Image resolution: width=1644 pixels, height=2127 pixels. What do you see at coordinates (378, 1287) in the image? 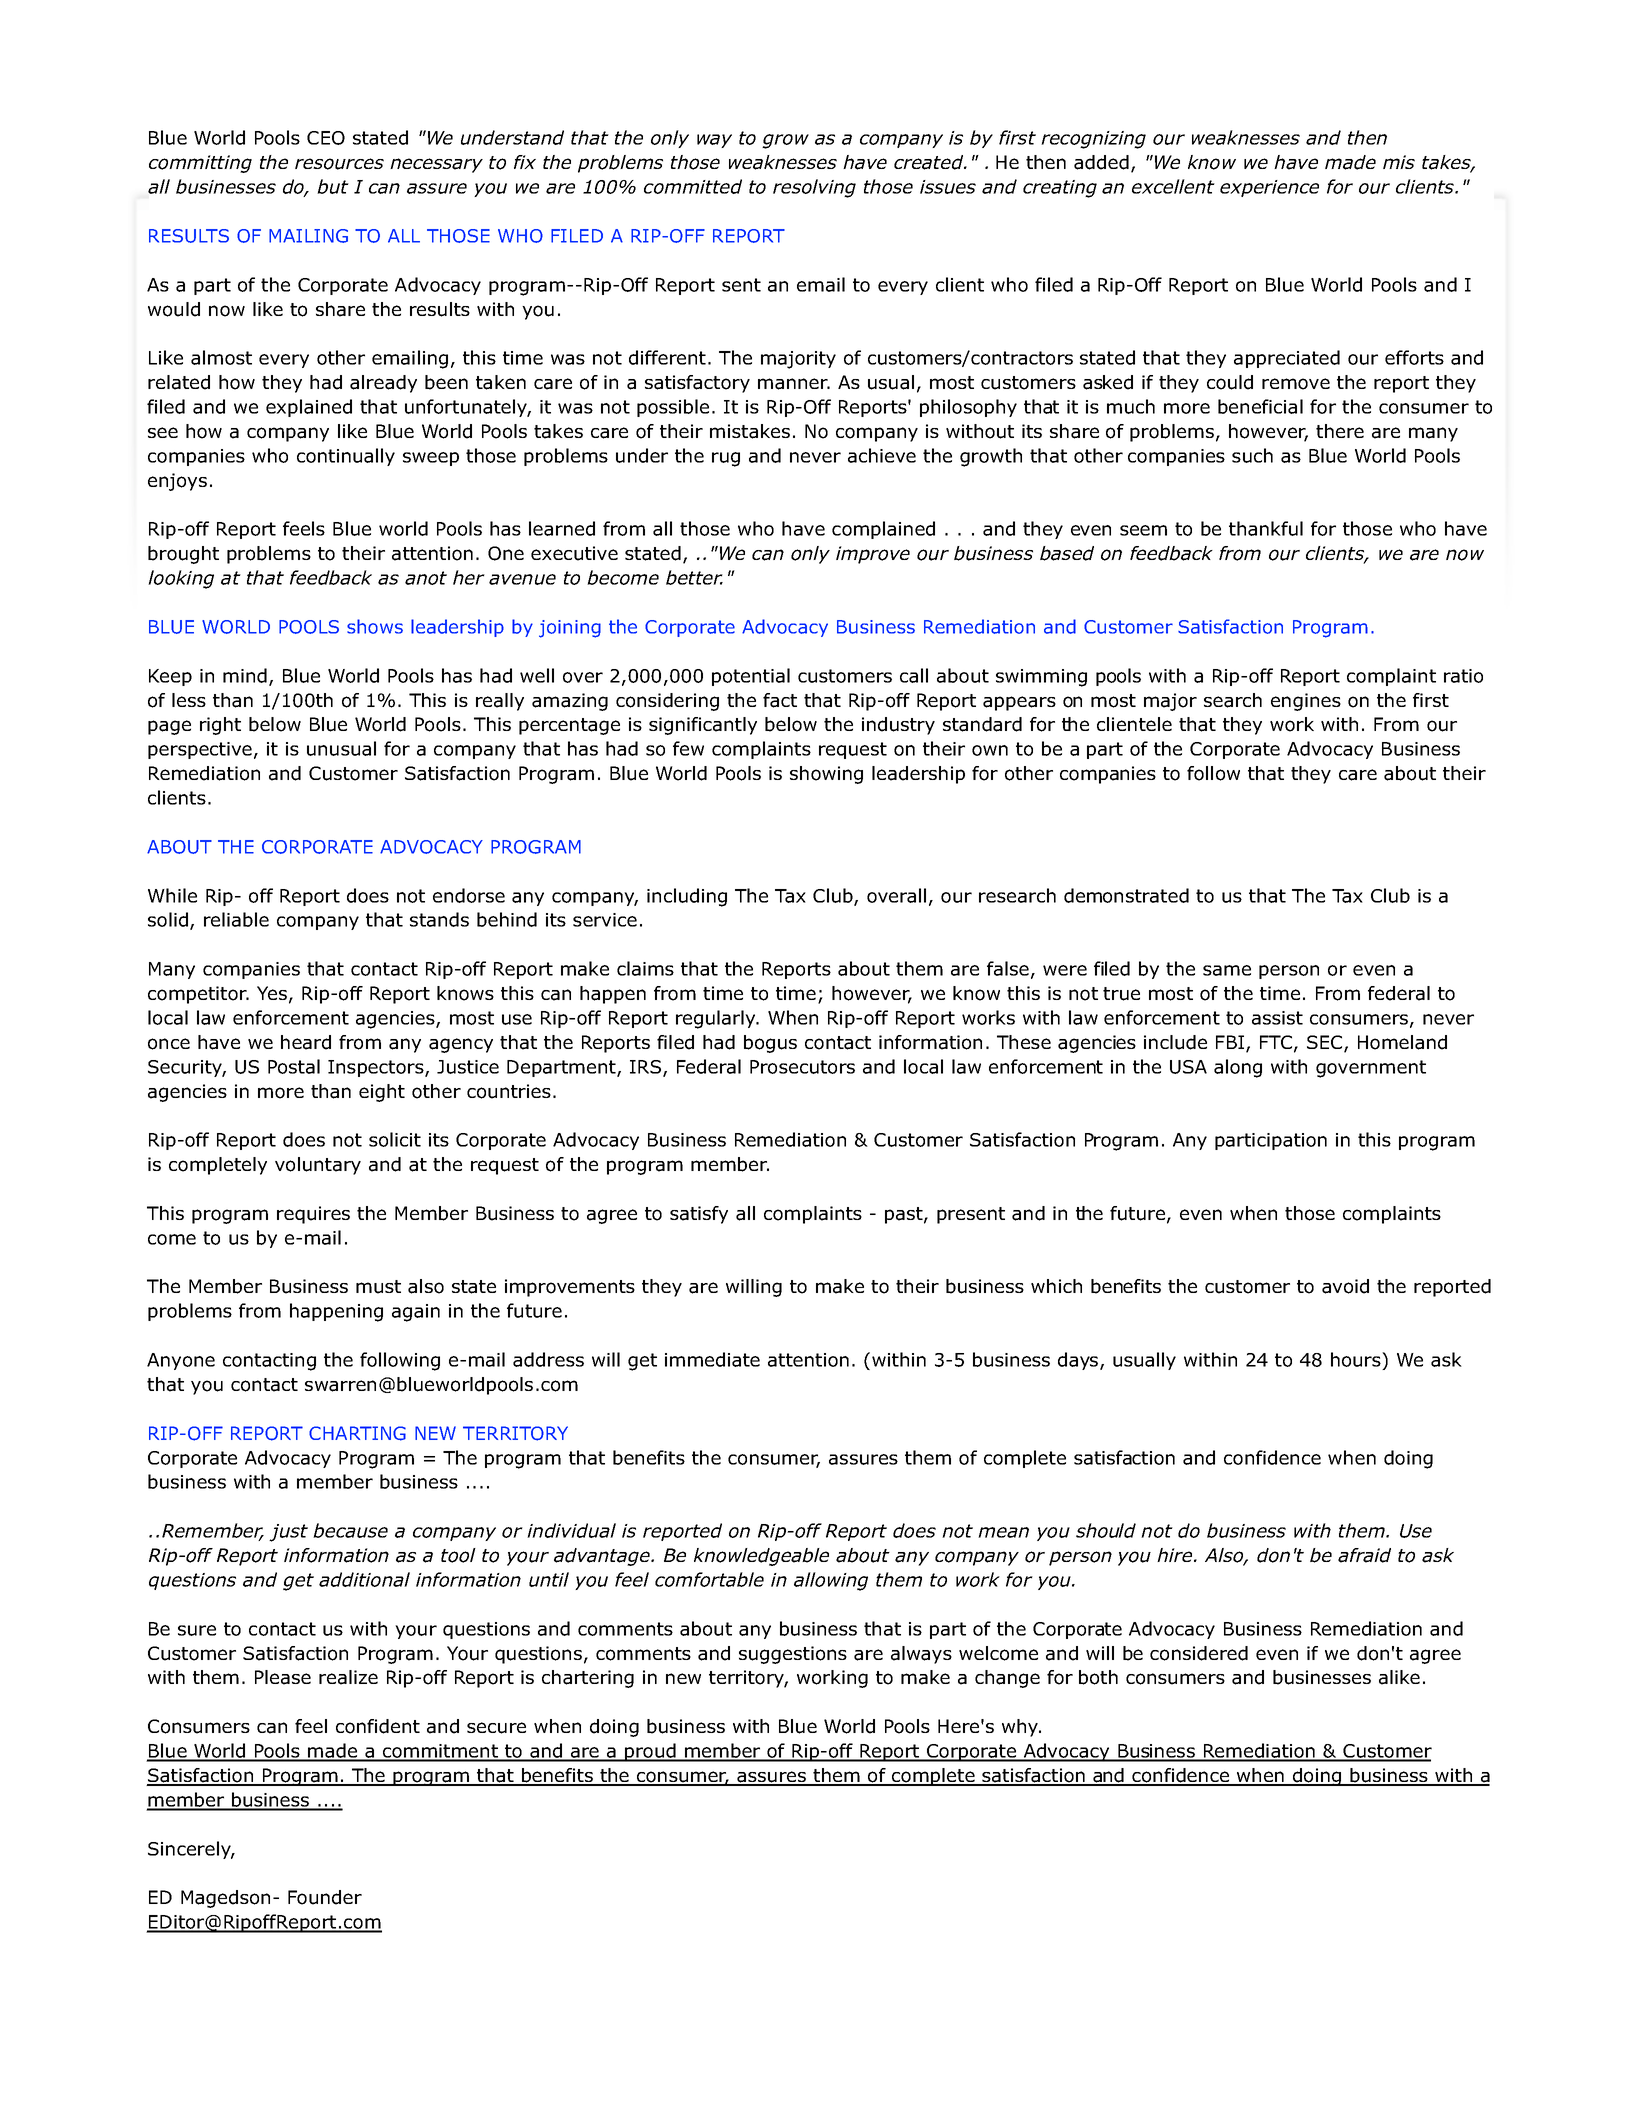
I see `must` at bounding box center [378, 1287].
